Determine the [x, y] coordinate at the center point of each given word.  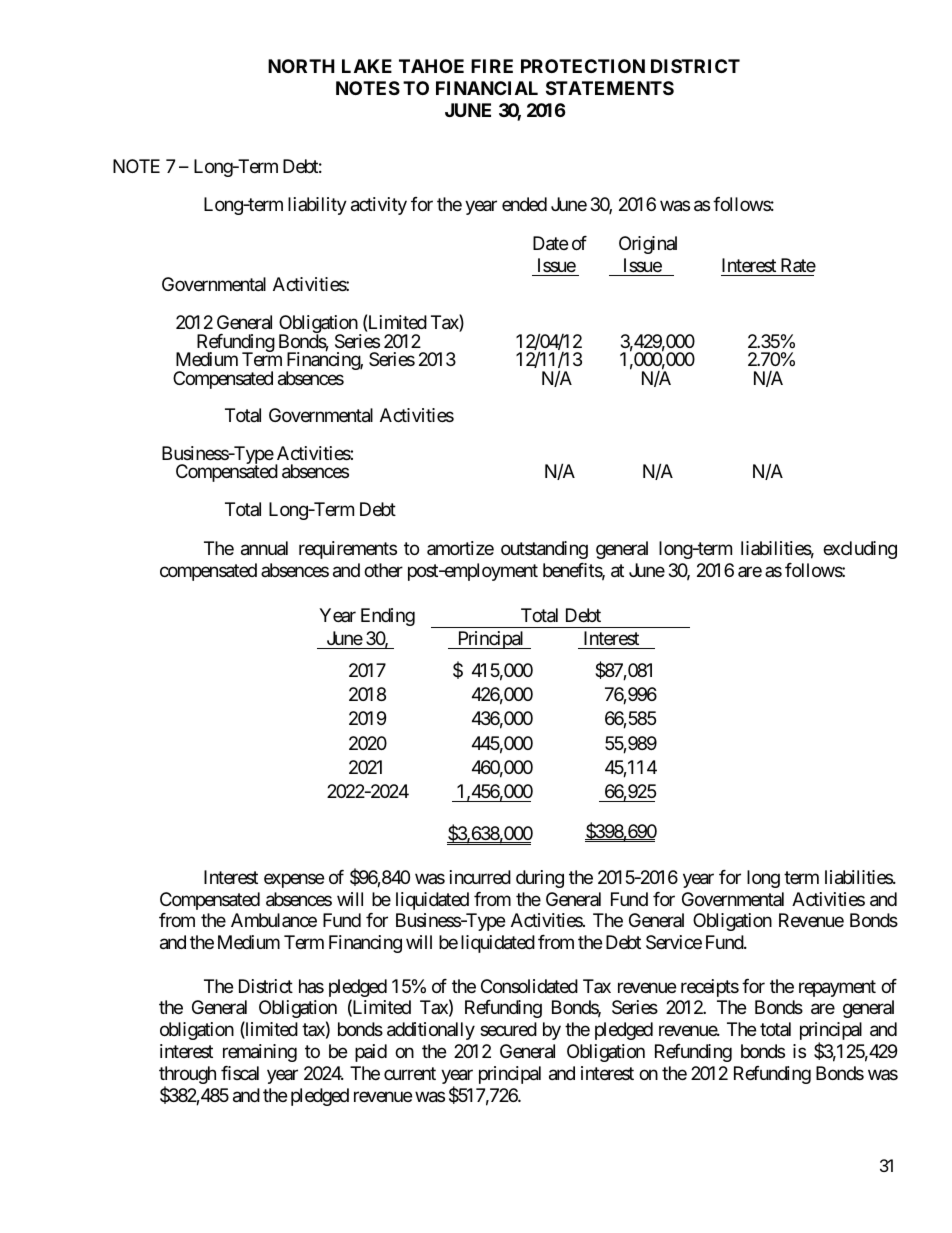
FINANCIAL [487, 88]
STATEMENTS [610, 88]
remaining [260, 1053]
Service [674, 942]
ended [524, 204]
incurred [480, 877]
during [540, 879]
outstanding [544, 550]
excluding [860, 550]
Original [648, 245]
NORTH [301, 66]
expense [294, 880]
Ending [388, 617]
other [383, 570]
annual [264, 548]
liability [317, 206]
